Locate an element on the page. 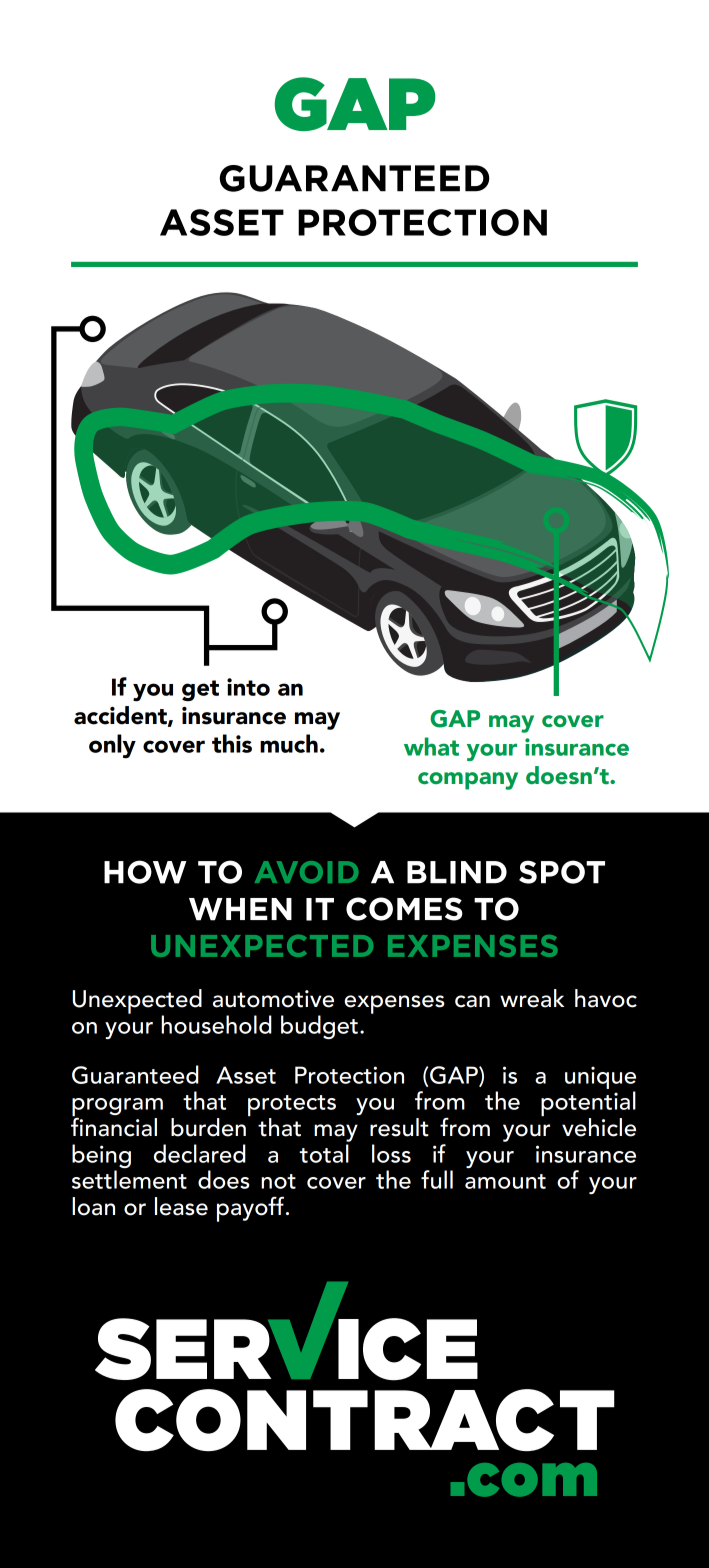 This document has height=1568, width=709. not is located at coordinates (278, 1181).
